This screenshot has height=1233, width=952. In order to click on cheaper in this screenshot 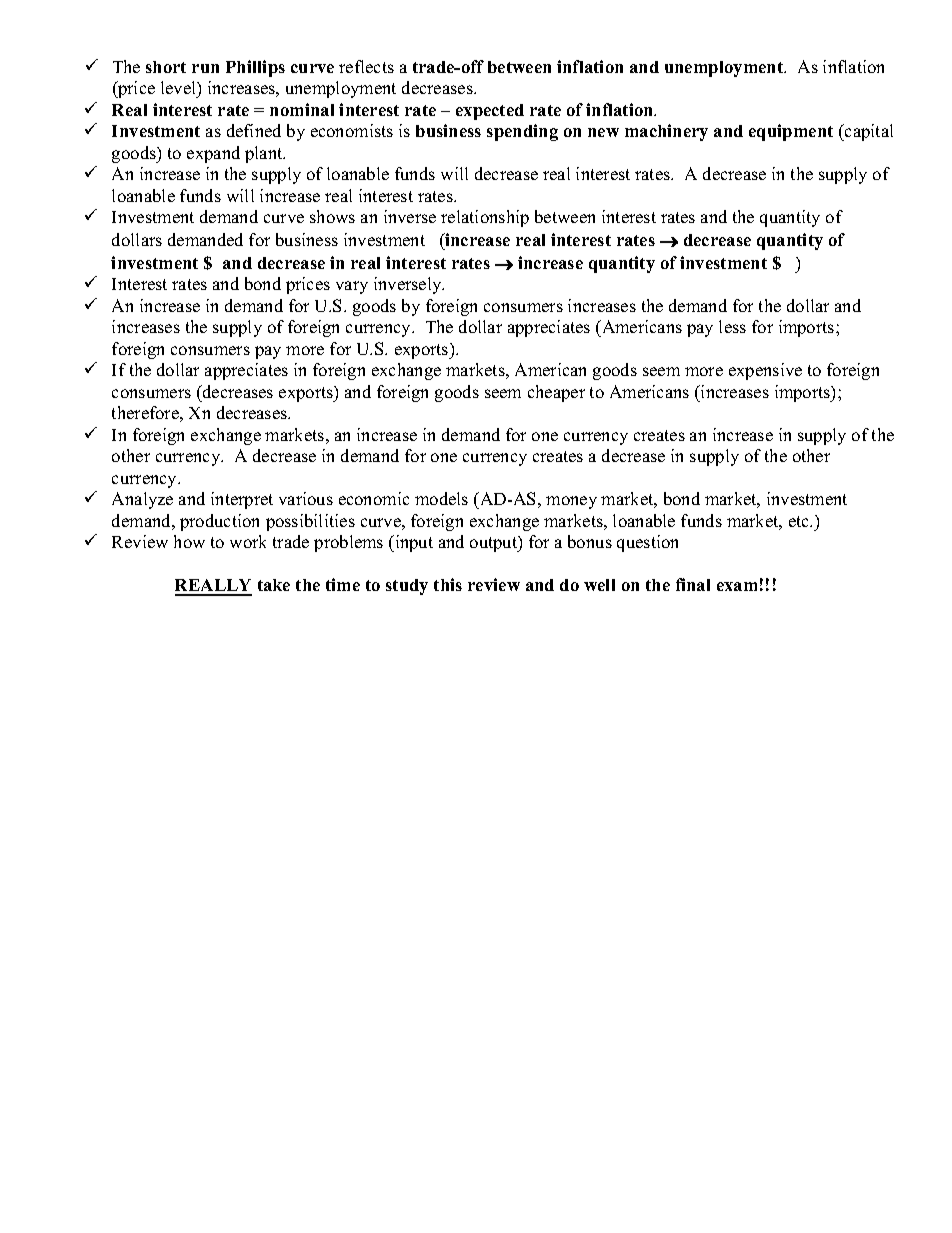, I will do `click(556, 393)`.
